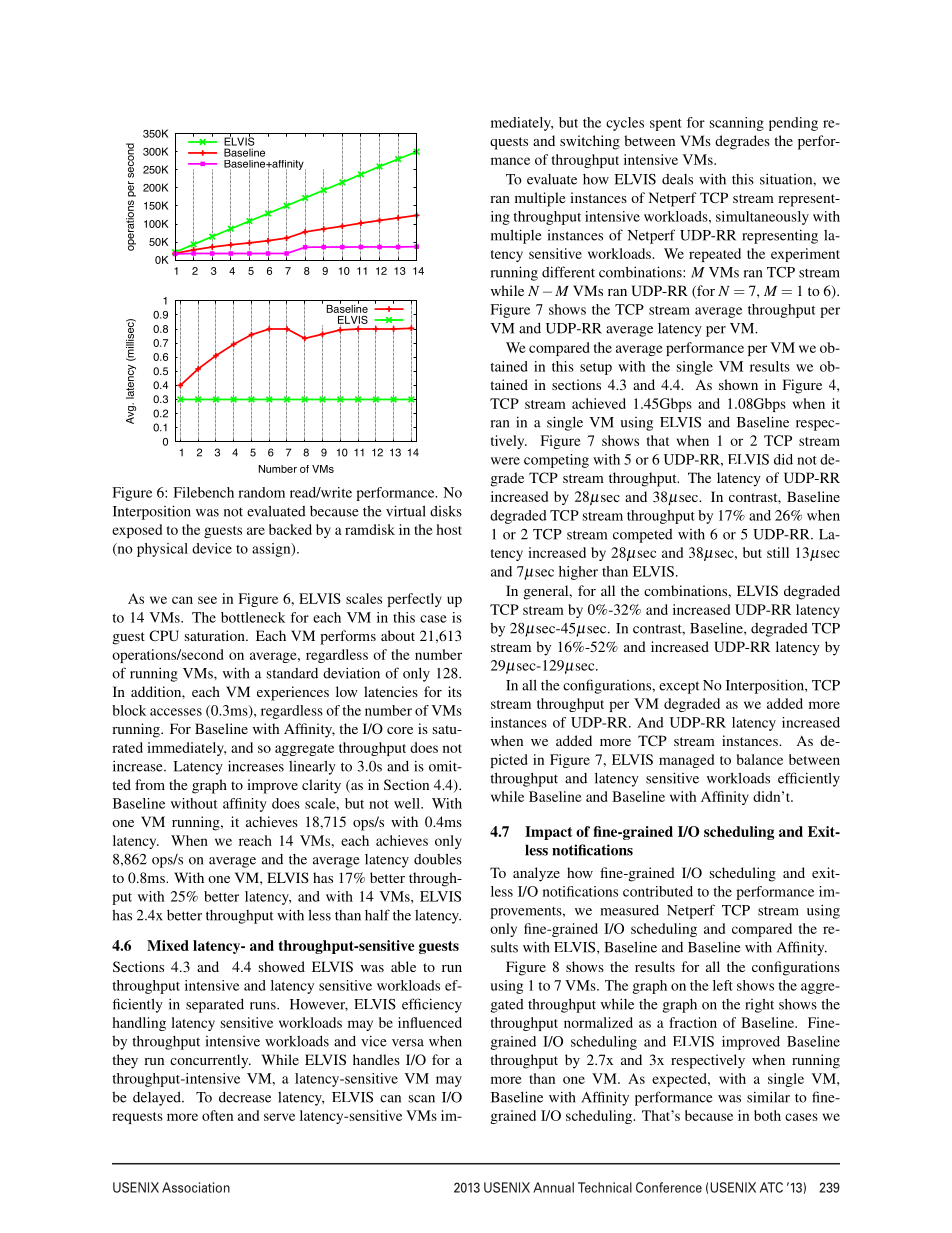 The width and height of the screenshot is (952, 1233). Describe the element at coordinates (455, 691) in the screenshot. I see `its` at that location.
